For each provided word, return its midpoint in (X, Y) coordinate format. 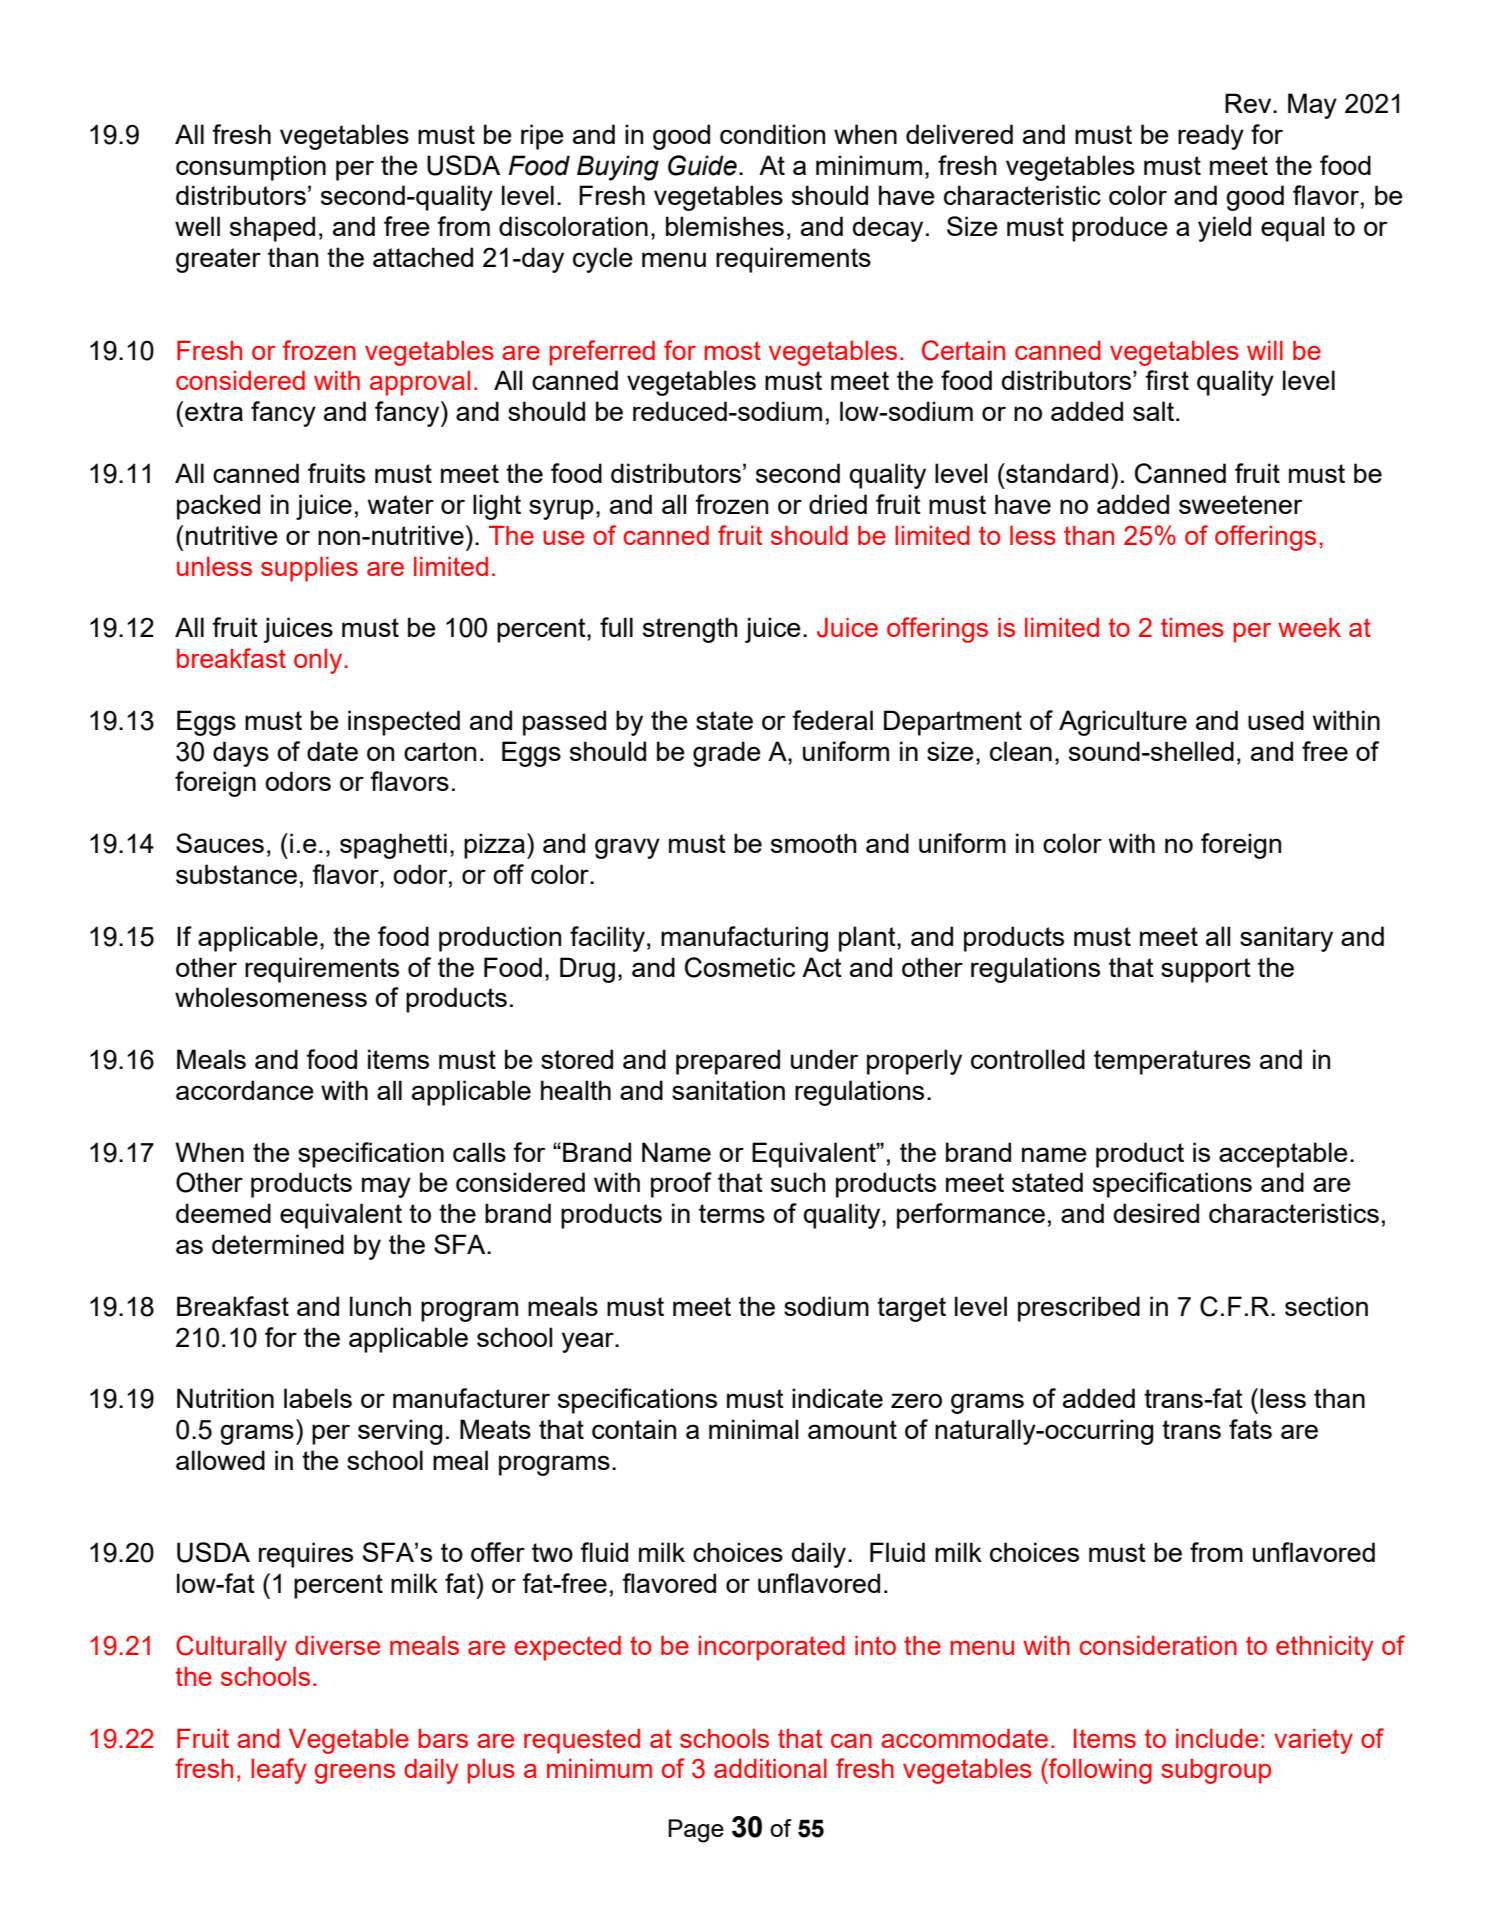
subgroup (1216, 1771)
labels (318, 1398)
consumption (251, 168)
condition (772, 134)
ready (1211, 137)
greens (355, 1774)
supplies (309, 569)
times (1192, 627)
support (1206, 970)
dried (838, 504)
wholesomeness (271, 997)
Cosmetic (740, 967)
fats (1250, 1429)
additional (770, 1768)
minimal (753, 1429)
